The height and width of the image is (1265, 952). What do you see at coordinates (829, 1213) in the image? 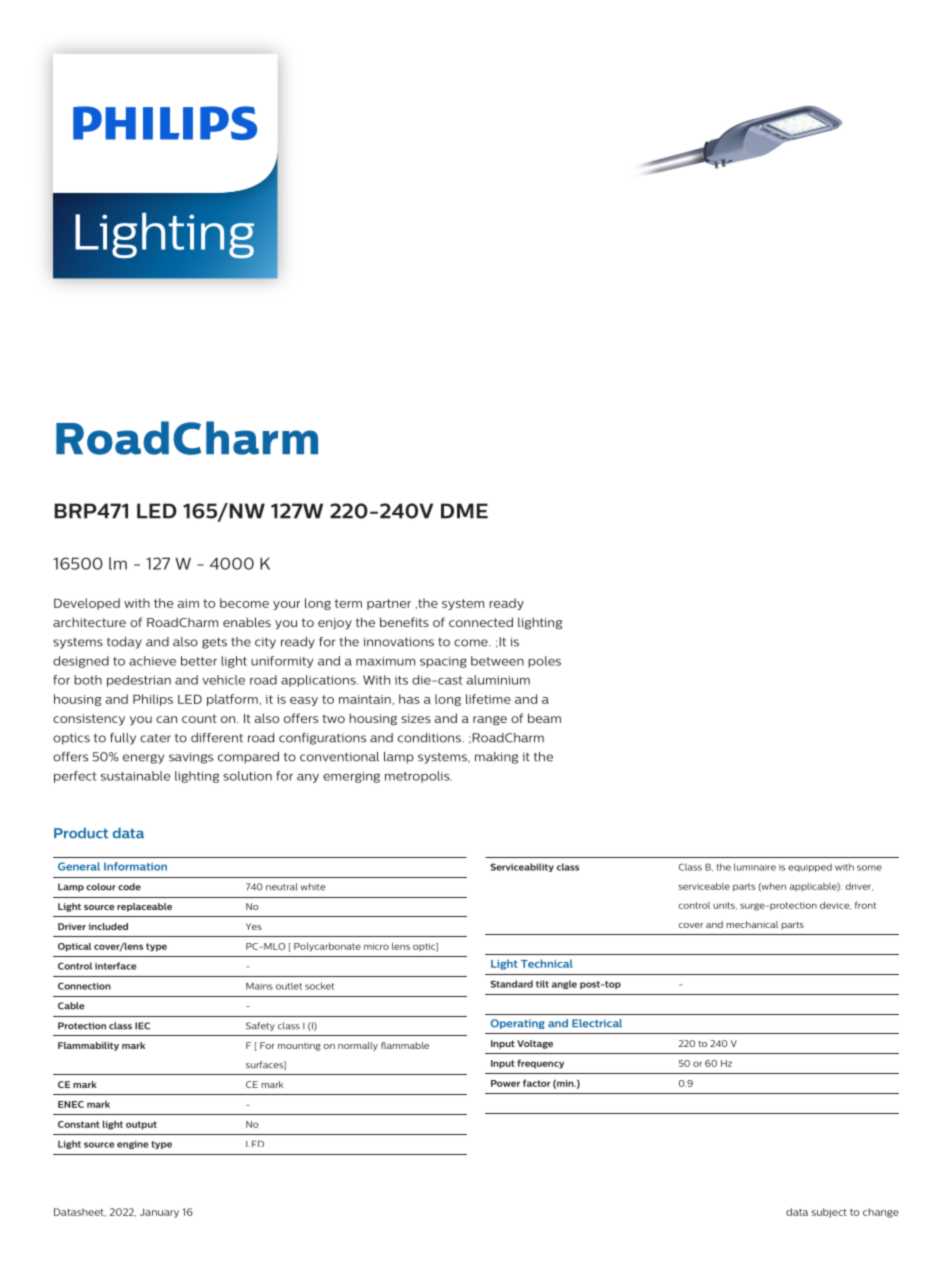
I see `subject` at bounding box center [829, 1213].
